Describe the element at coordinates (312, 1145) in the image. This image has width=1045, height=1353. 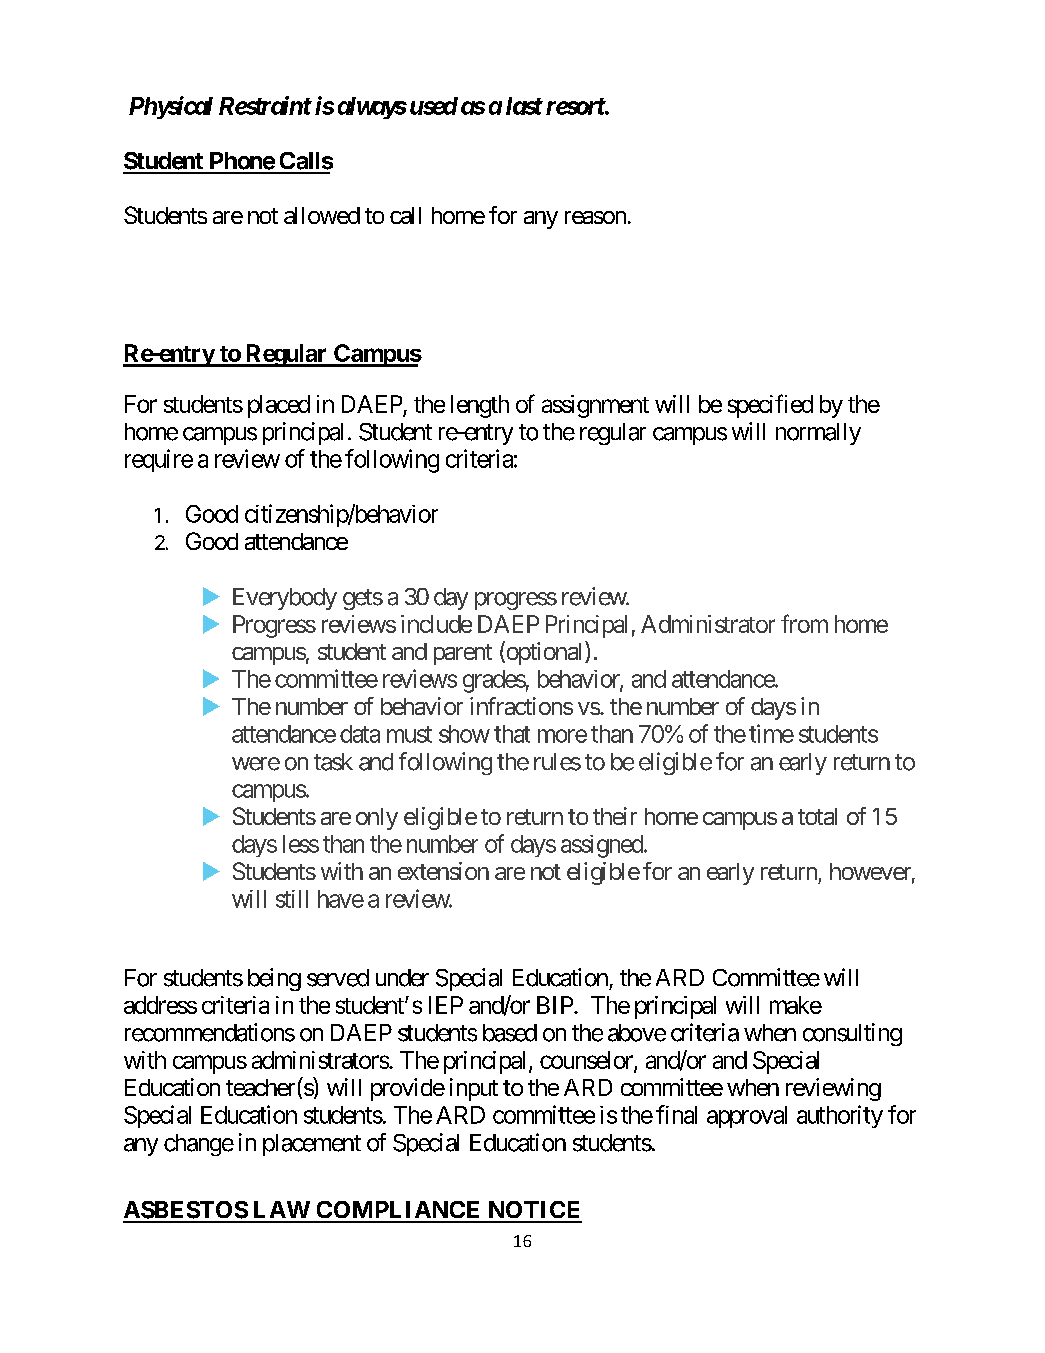
I see `placement` at that location.
